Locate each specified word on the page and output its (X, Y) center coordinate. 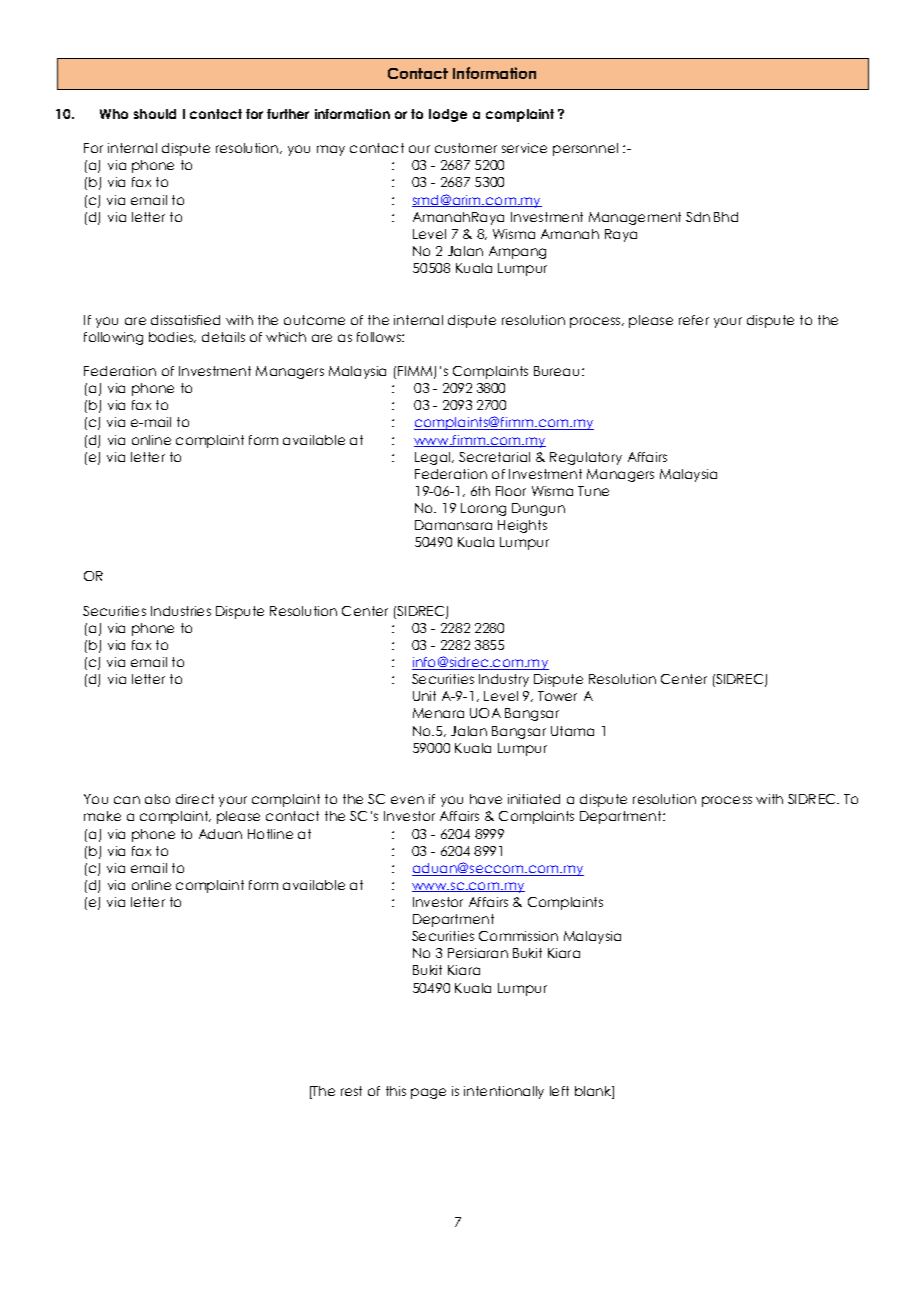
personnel (585, 149)
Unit (424, 696)
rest (351, 1091)
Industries (181, 611)
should (155, 114)
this (396, 1091)
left (559, 1091)
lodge (448, 115)
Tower (557, 696)
